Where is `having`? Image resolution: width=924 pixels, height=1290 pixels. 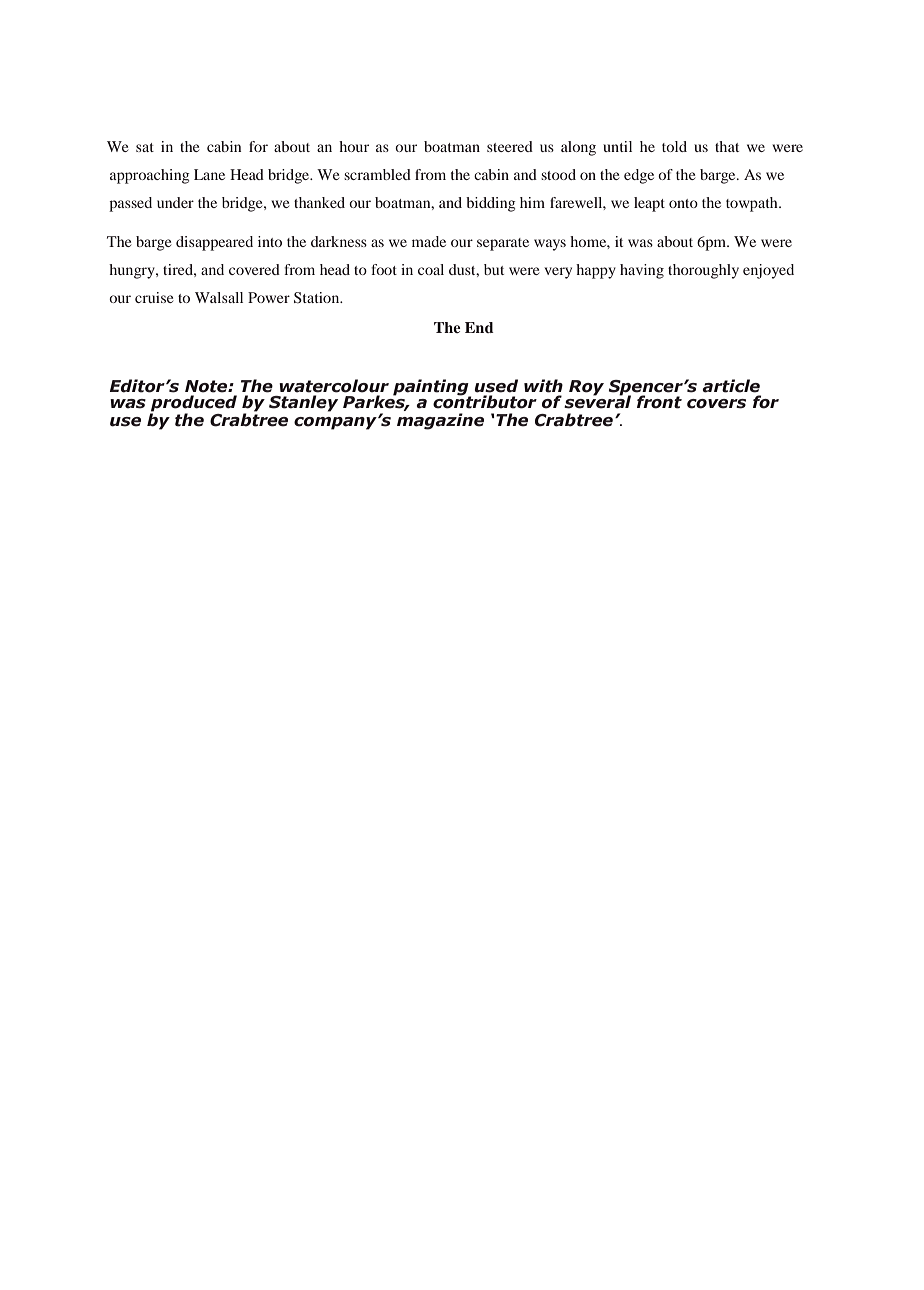 having is located at coordinates (642, 271).
